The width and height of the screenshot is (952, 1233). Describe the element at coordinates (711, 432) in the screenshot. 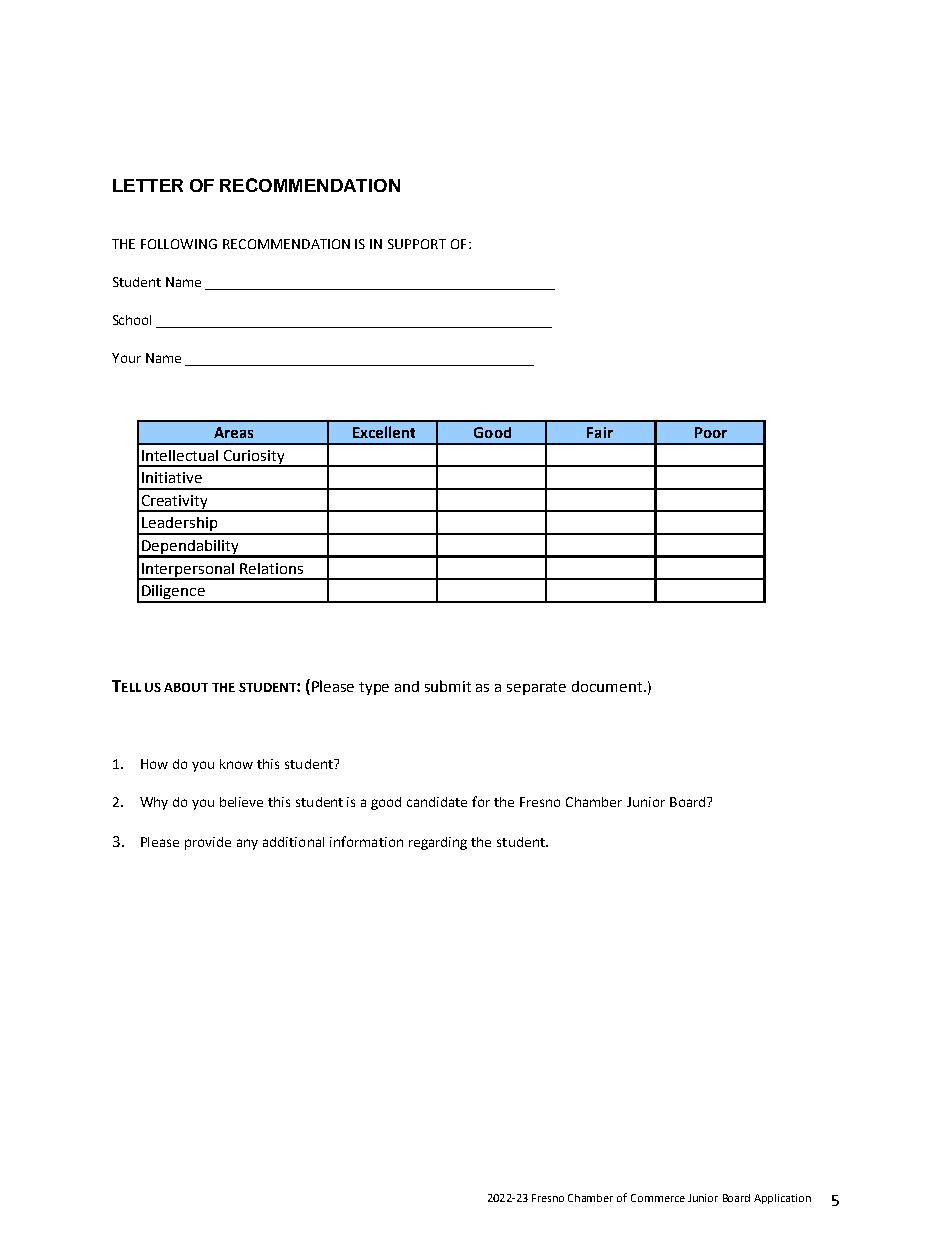

I see `Poor` at that location.
